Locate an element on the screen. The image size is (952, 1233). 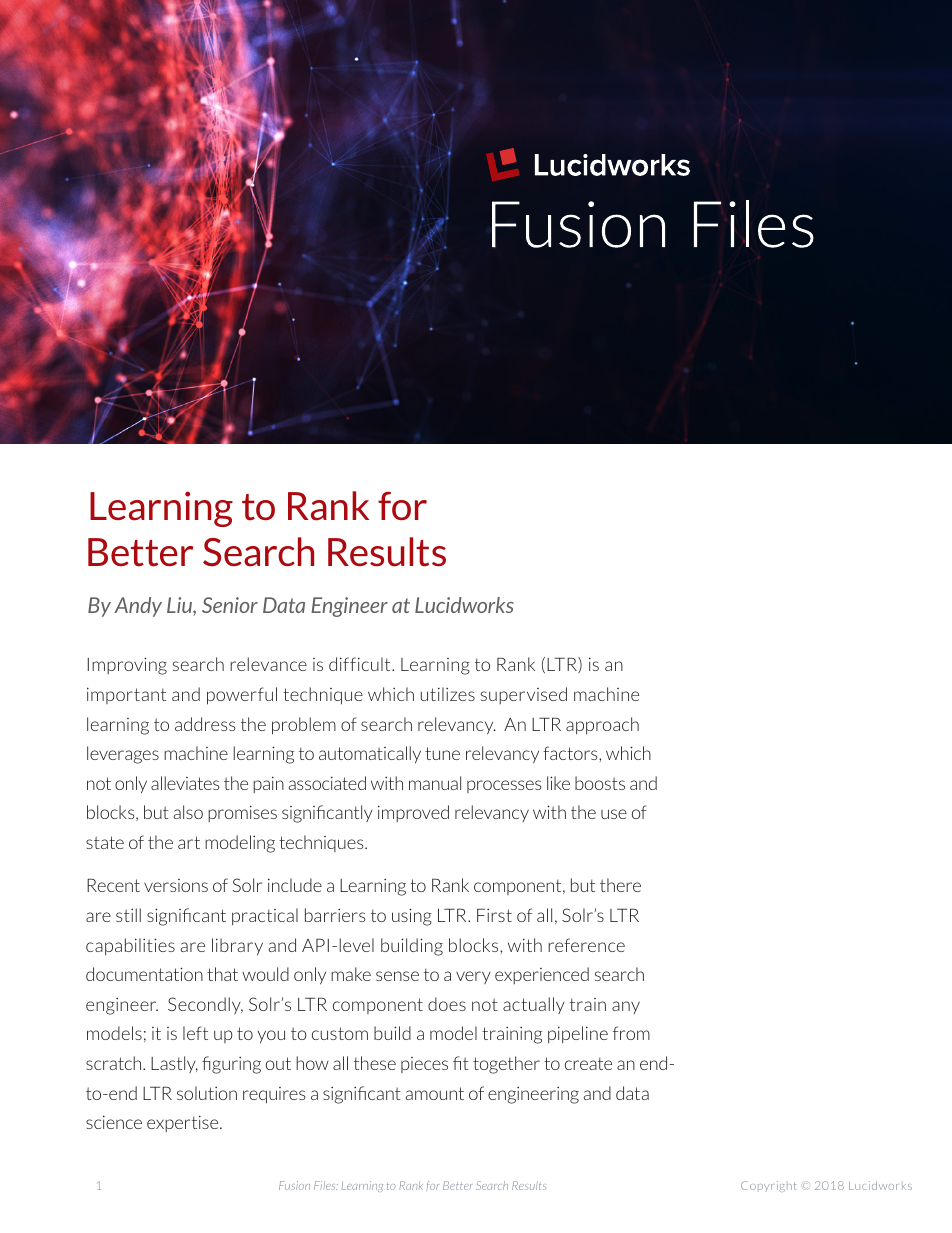
Copyright is located at coordinates (769, 1186).
